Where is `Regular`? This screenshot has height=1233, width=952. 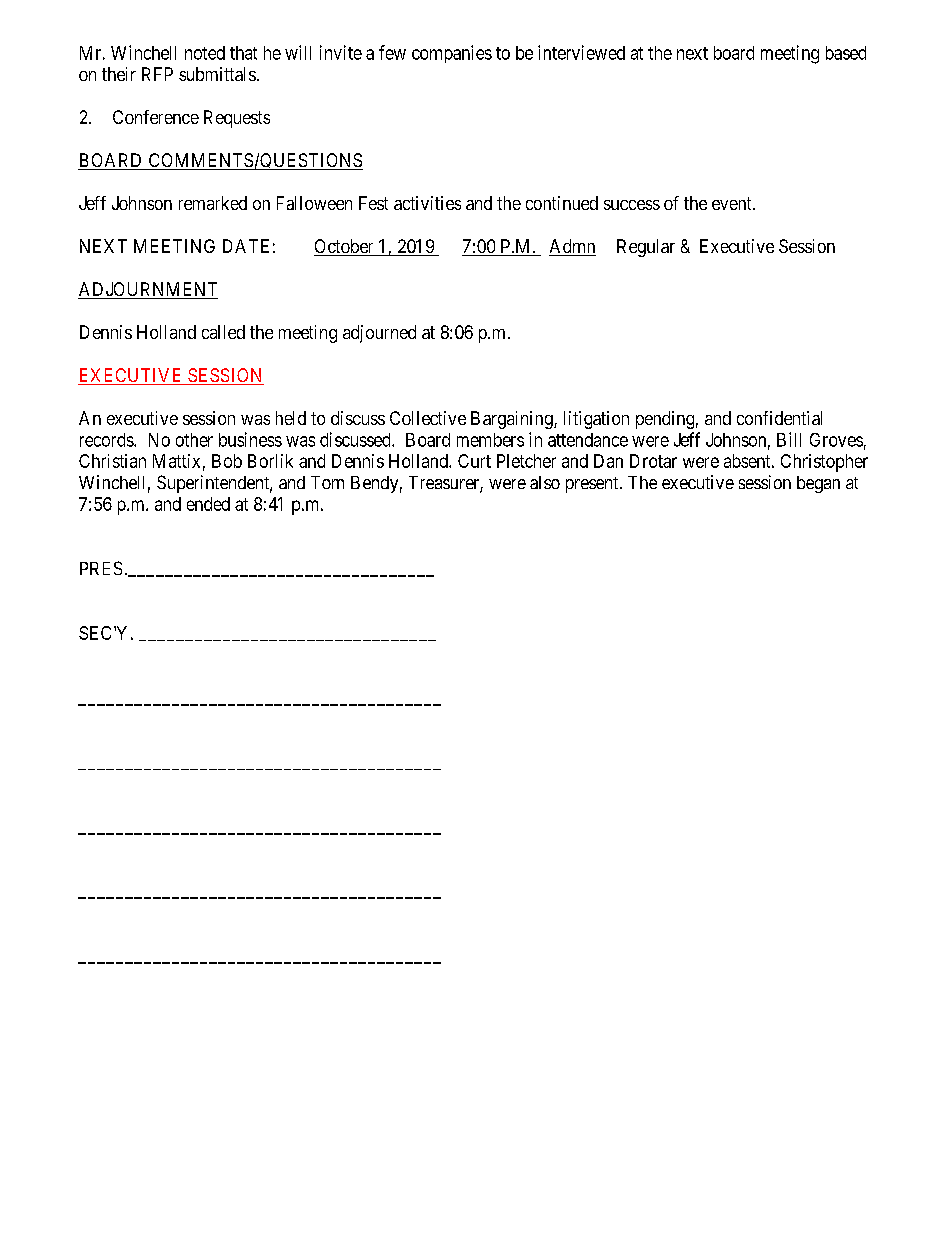
Regular is located at coordinates (646, 248).
